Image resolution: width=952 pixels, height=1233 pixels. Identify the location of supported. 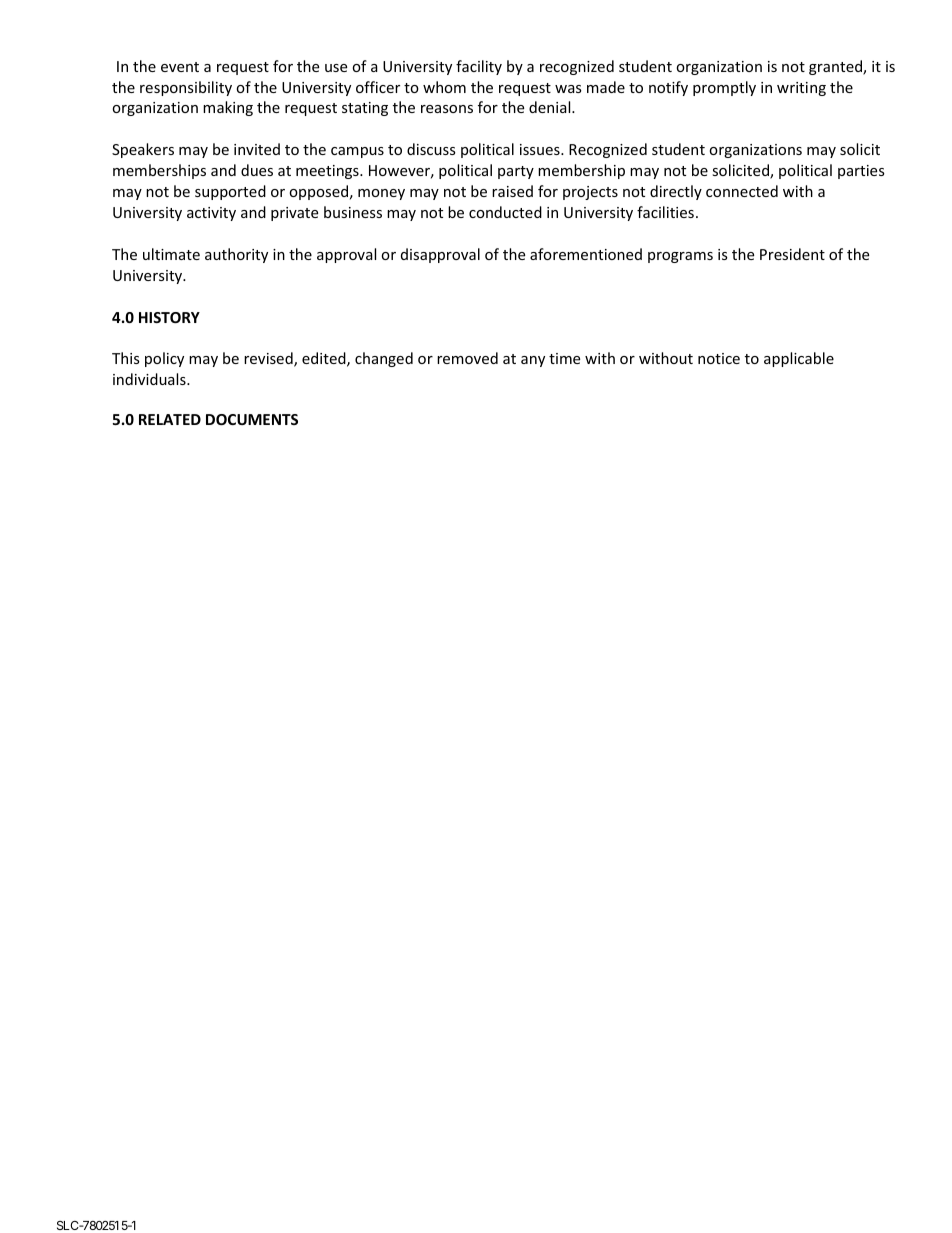
(230, 192).
